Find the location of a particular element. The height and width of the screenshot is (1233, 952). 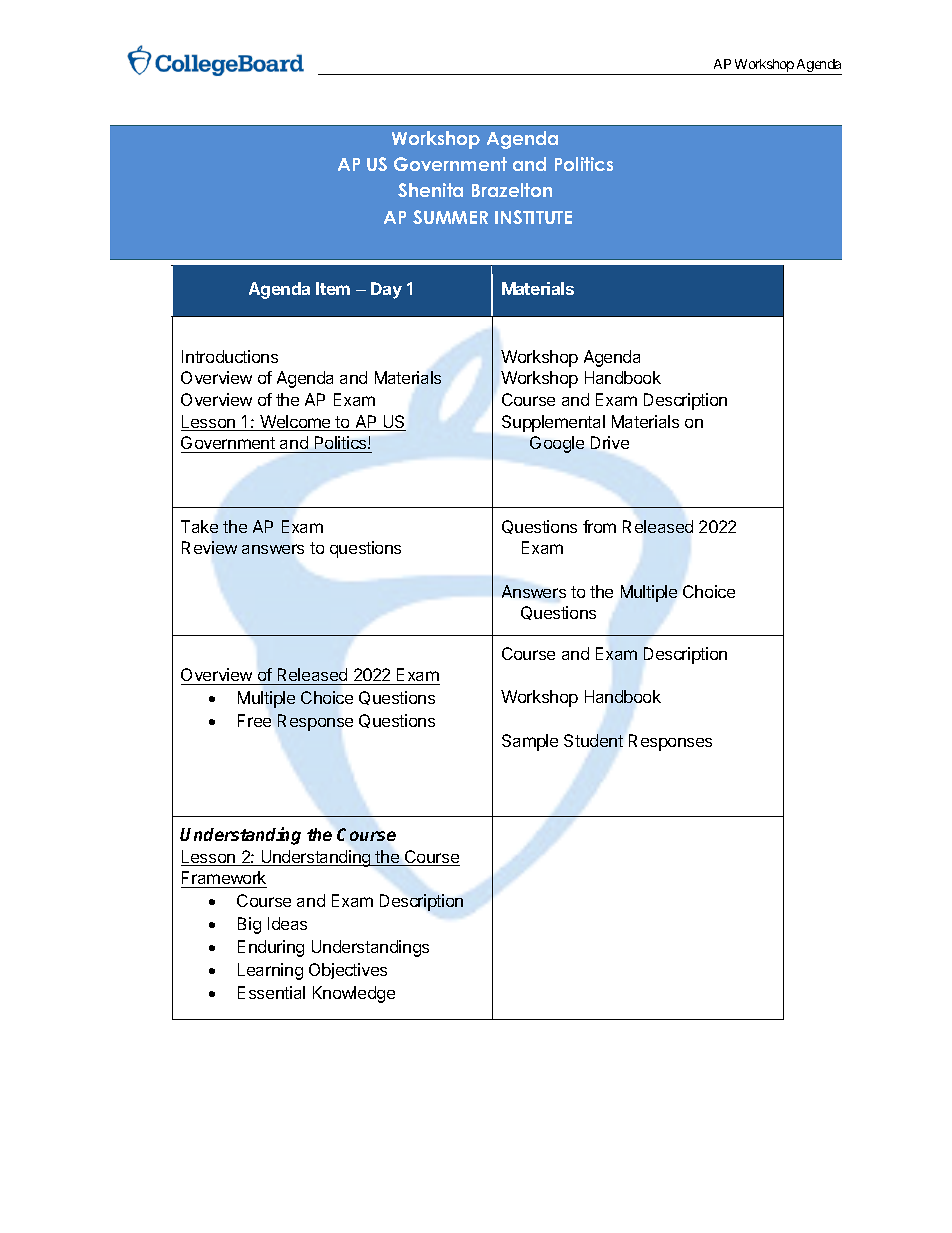

Welcome is located at coordinates (295, 423).
